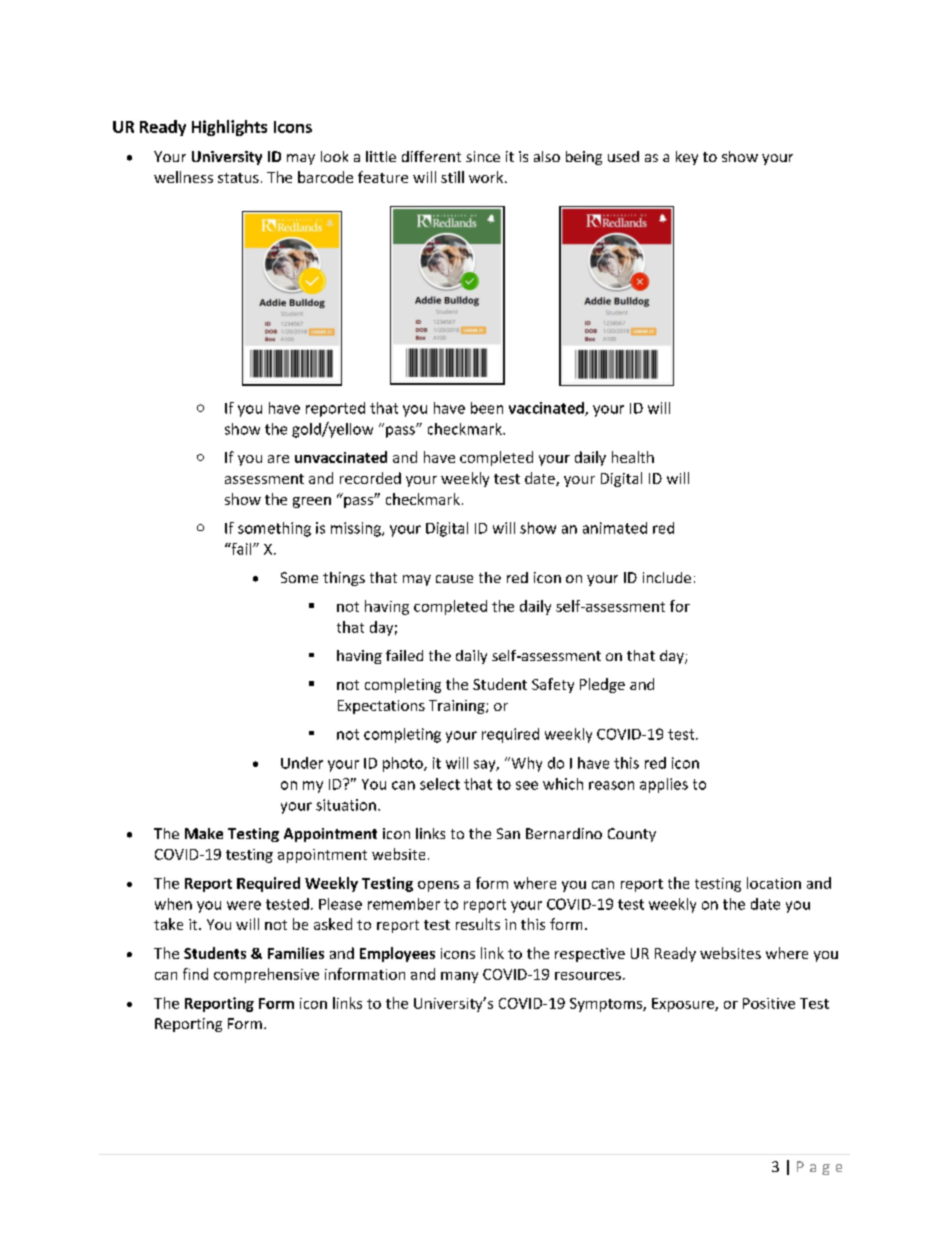 This screenshot has height=1233, width=952. Describe the element at coordinates (266, 975) in the screenshot. I see `comprehensive` at that location.
